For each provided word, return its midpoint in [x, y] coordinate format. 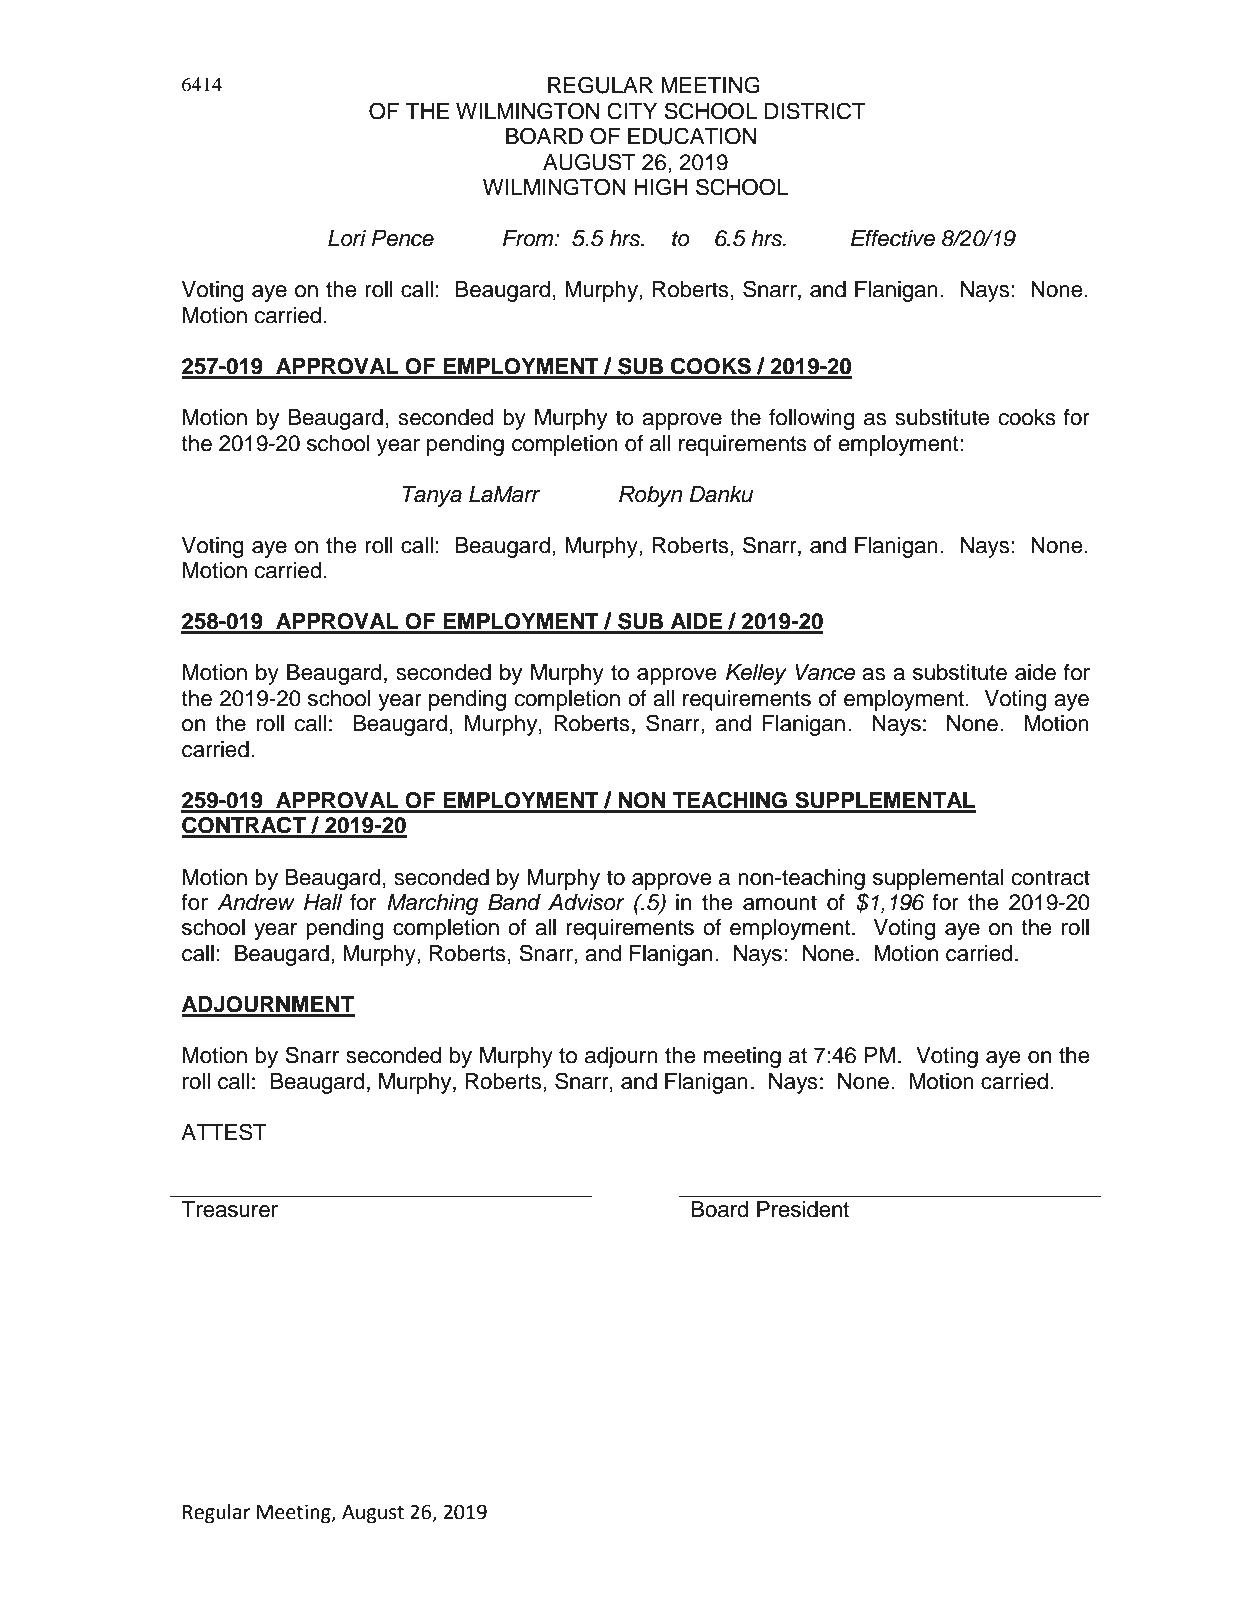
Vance [825, 672]
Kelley [756, 674]
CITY [632, 111]
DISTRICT [815, 111]
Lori [347, 238]
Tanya [432, 496]
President [803, 1209]
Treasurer [229, 1209]
